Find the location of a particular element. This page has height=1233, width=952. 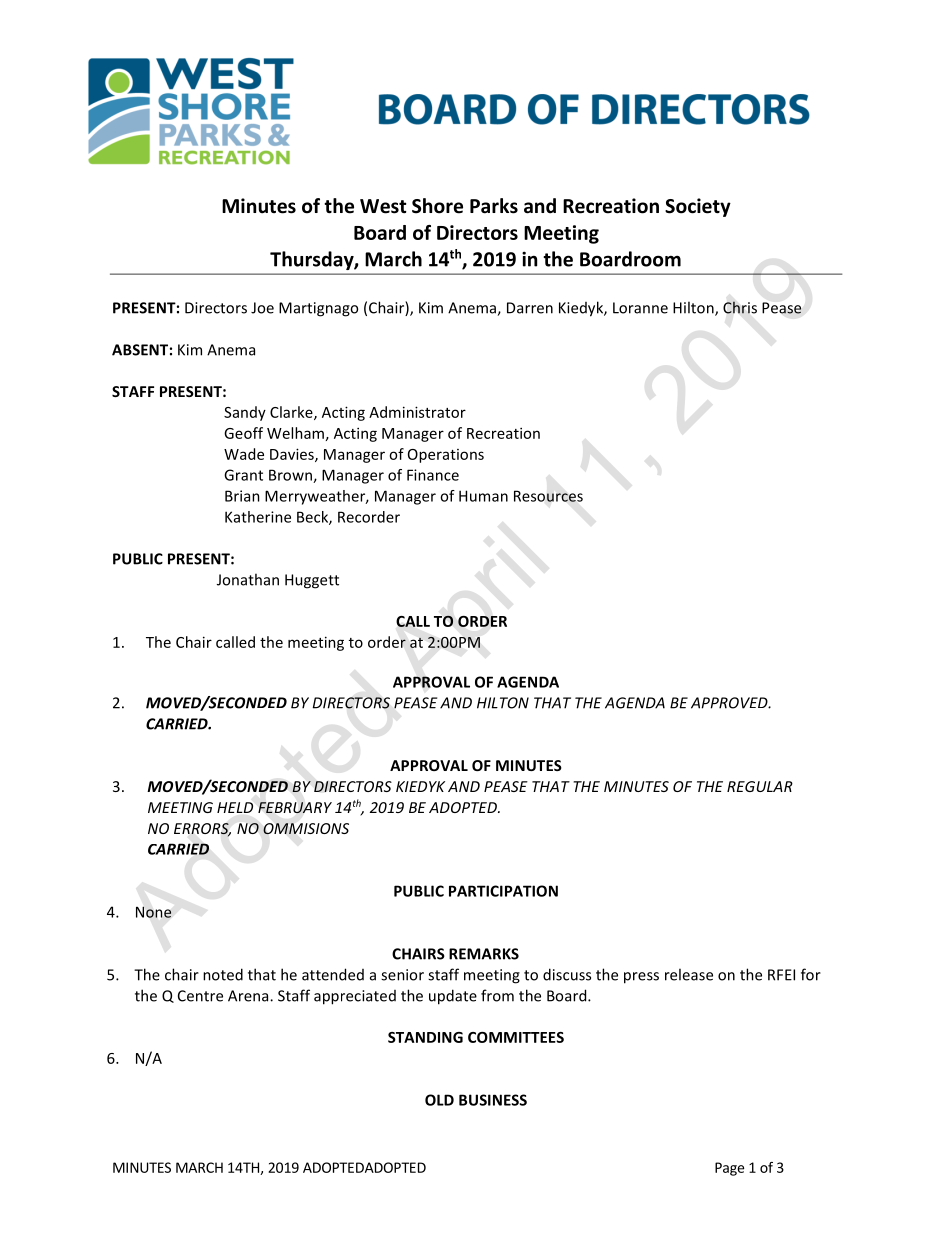

Wade is located at coordinates (244, 454).
